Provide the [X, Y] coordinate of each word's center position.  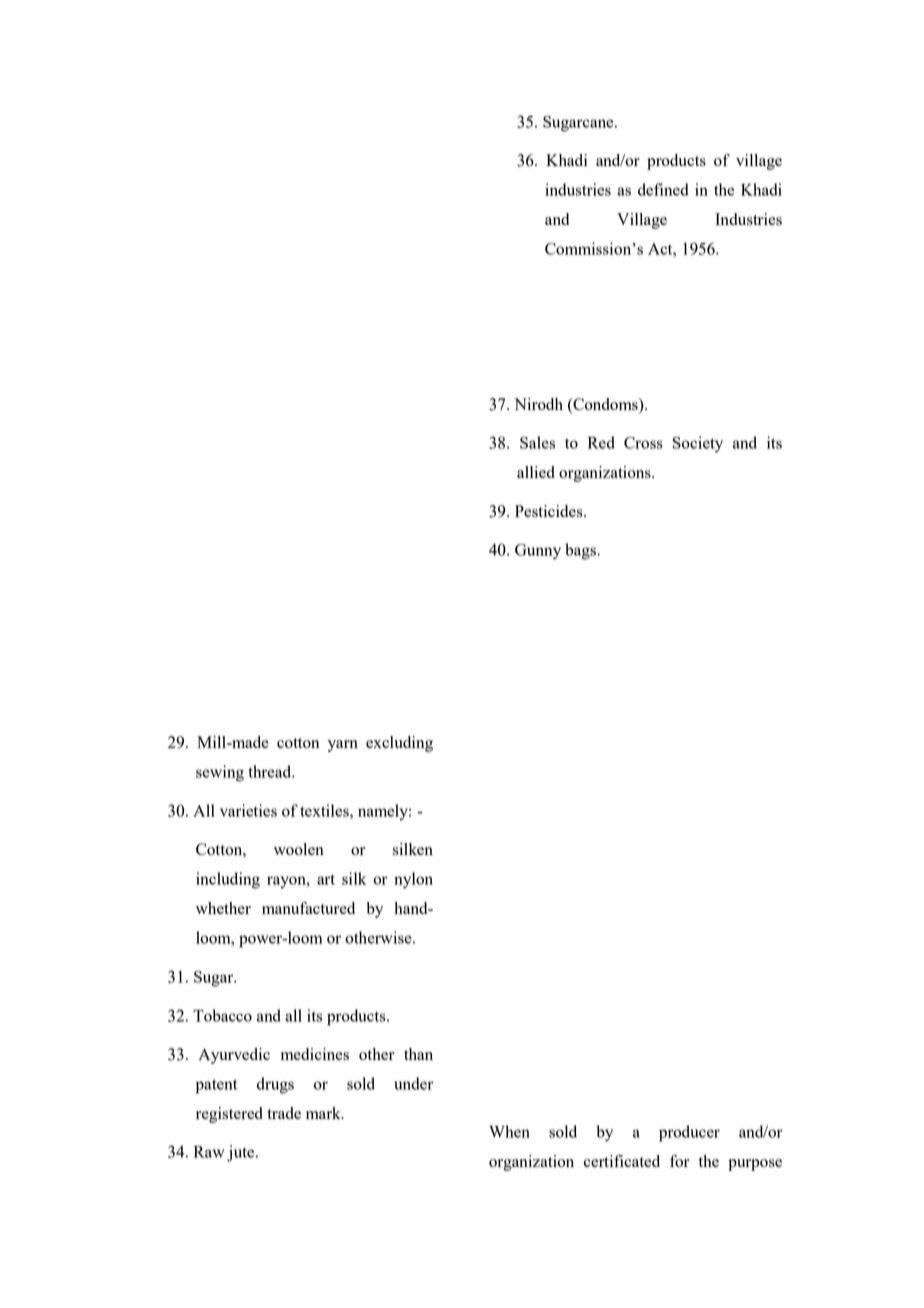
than [418, 1054]
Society [698, 444]
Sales [537, 442]
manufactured [308, 908]
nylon [413, 880]
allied [536, 472]
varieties [248, 810]
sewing [220, 773]
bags [581, 551]
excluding [399, 744]
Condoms [605, 404]
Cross [643, 443]
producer [689, 1133]
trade [284, 1113]
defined [663, 189]
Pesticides [550, 511]
